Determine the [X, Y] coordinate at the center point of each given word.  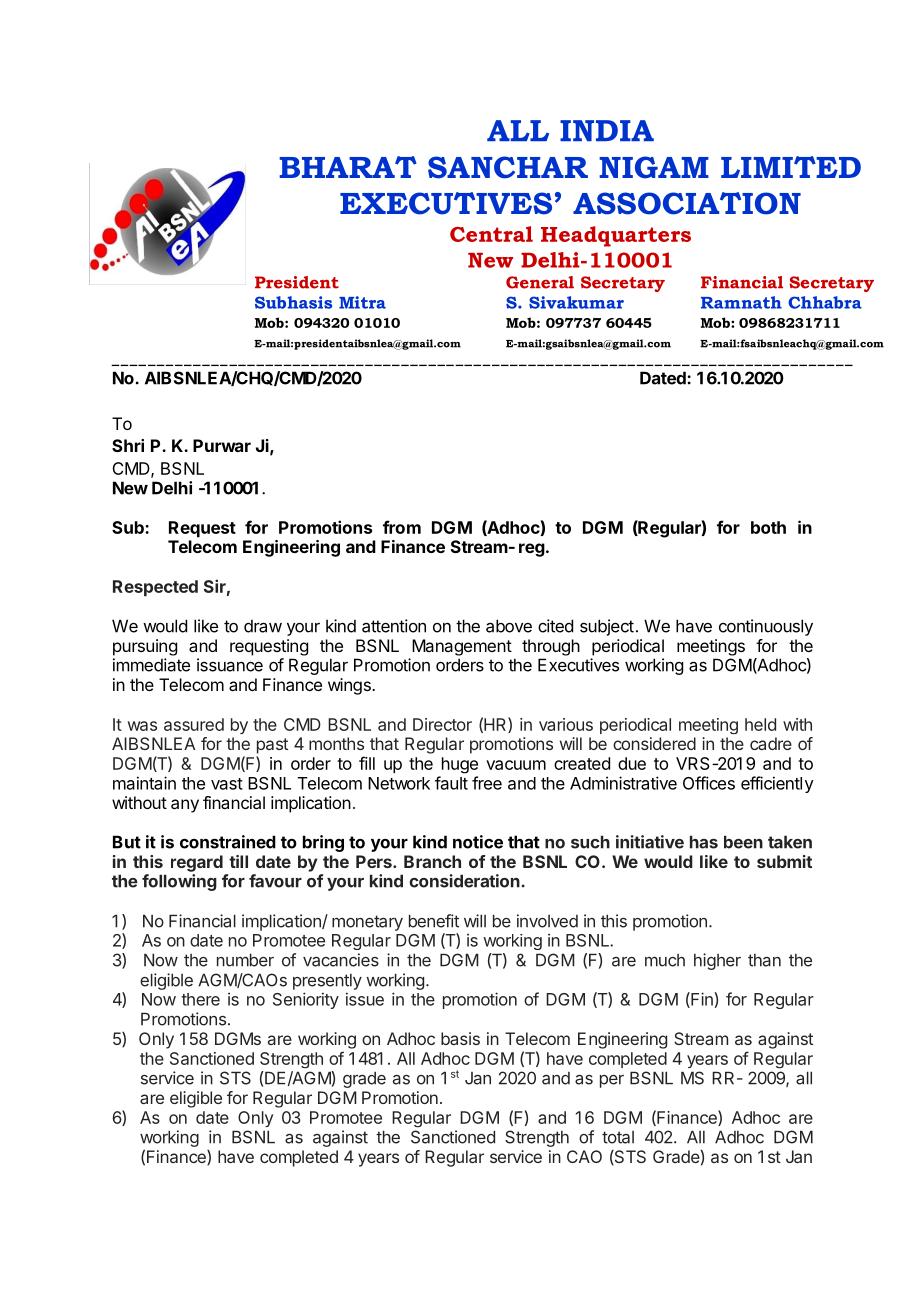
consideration [464, 881]
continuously [766, 627]
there [200, 999]
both [768, 527]
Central [491, 234]
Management [462, 647]
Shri [128, 445]
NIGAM [654, 167]
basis [460, 1038]
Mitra [362, 302]
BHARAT [348, 167]
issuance [230, 665]
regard [197, 863]
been [743, 842]
